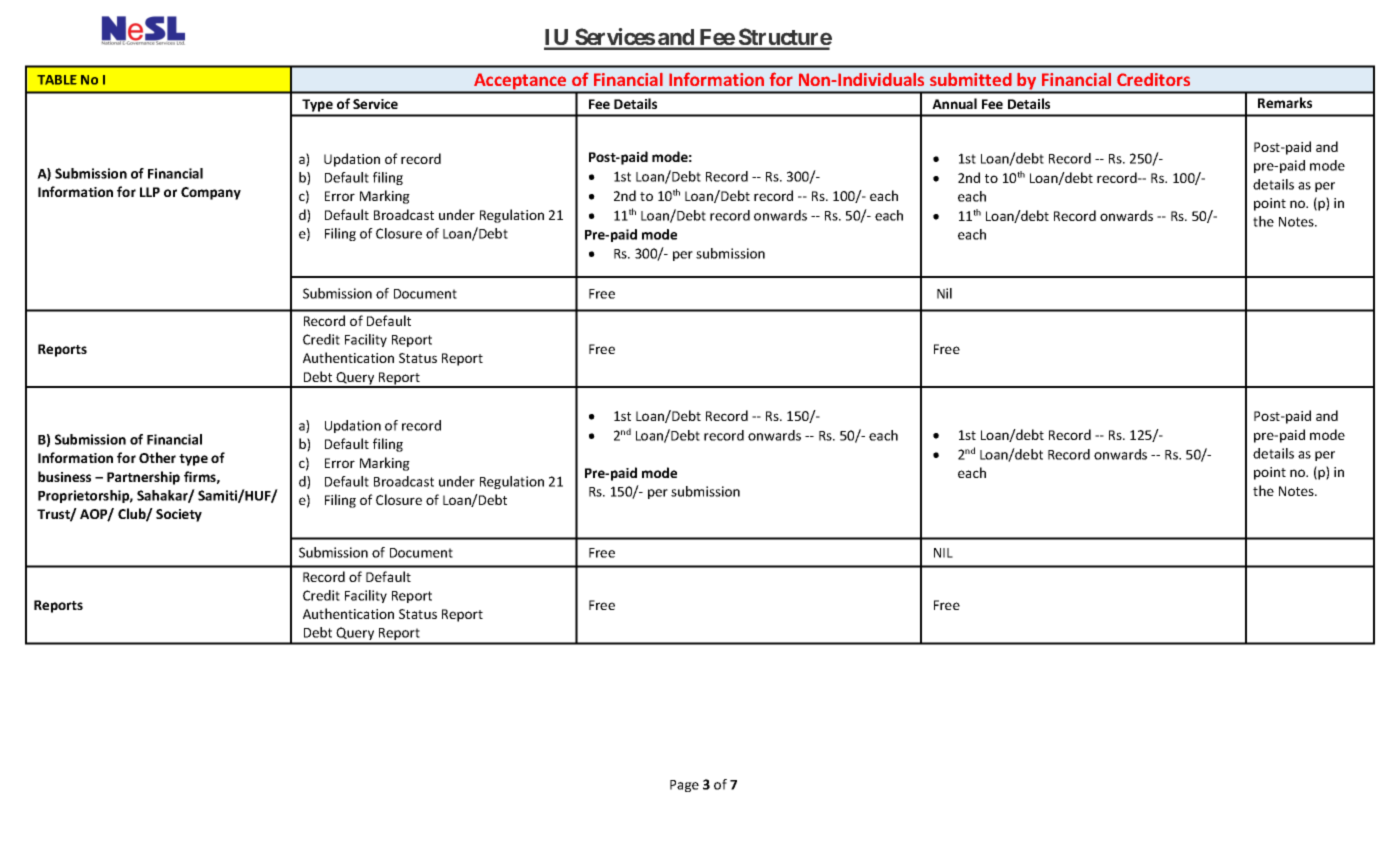 The image size is (1400, 850). I want to click on Page, so click(684, 786).
